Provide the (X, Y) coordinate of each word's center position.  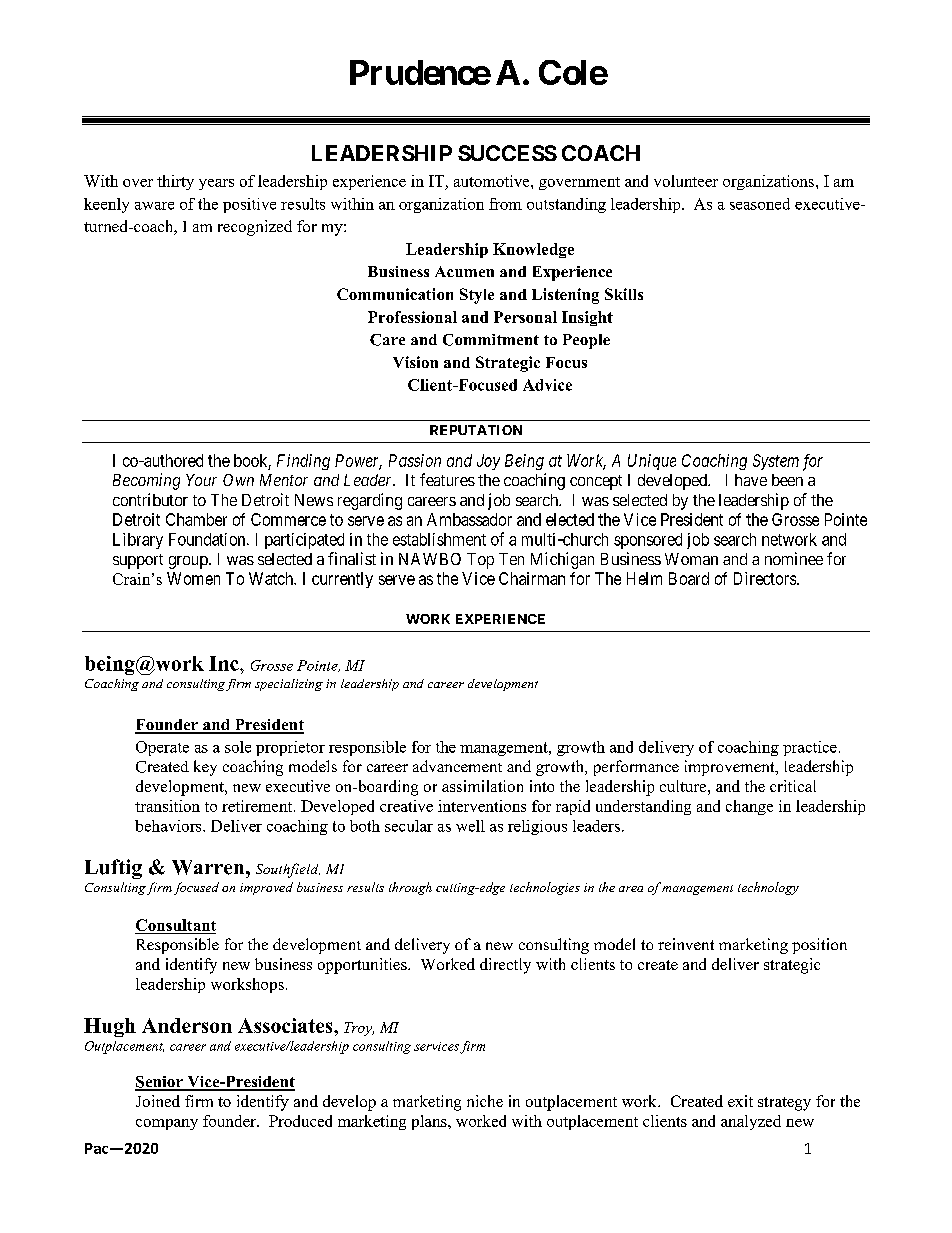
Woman (691, 559)
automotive (493, 181)
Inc (225, 663)
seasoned (760, 204)
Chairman (532, 578)
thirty (175, 182)
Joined (158, 1101)
